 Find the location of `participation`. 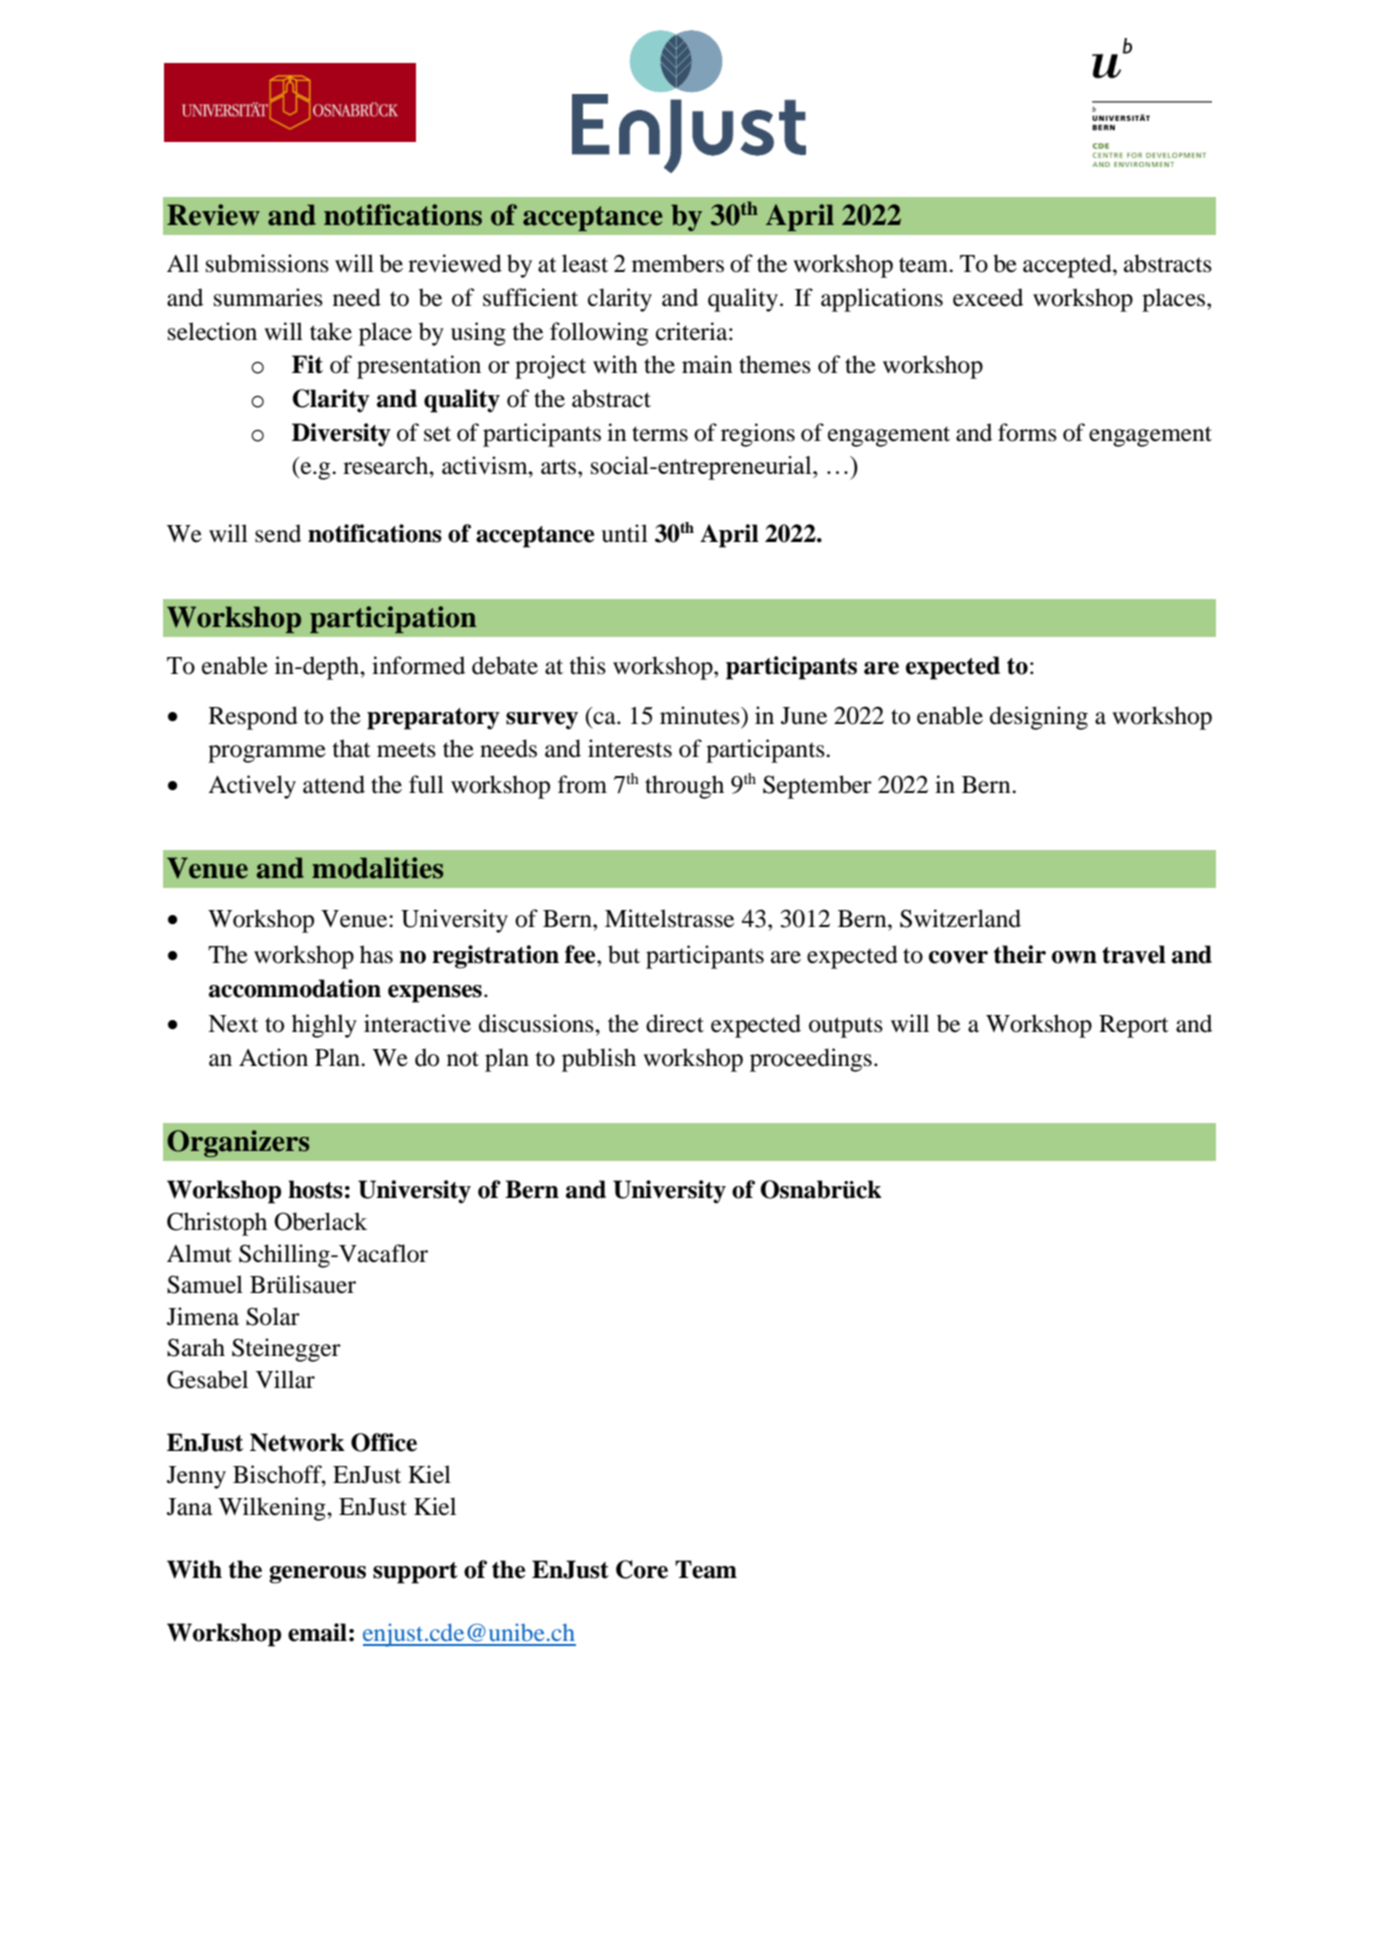

participation is located at coordinates (393, 619).
